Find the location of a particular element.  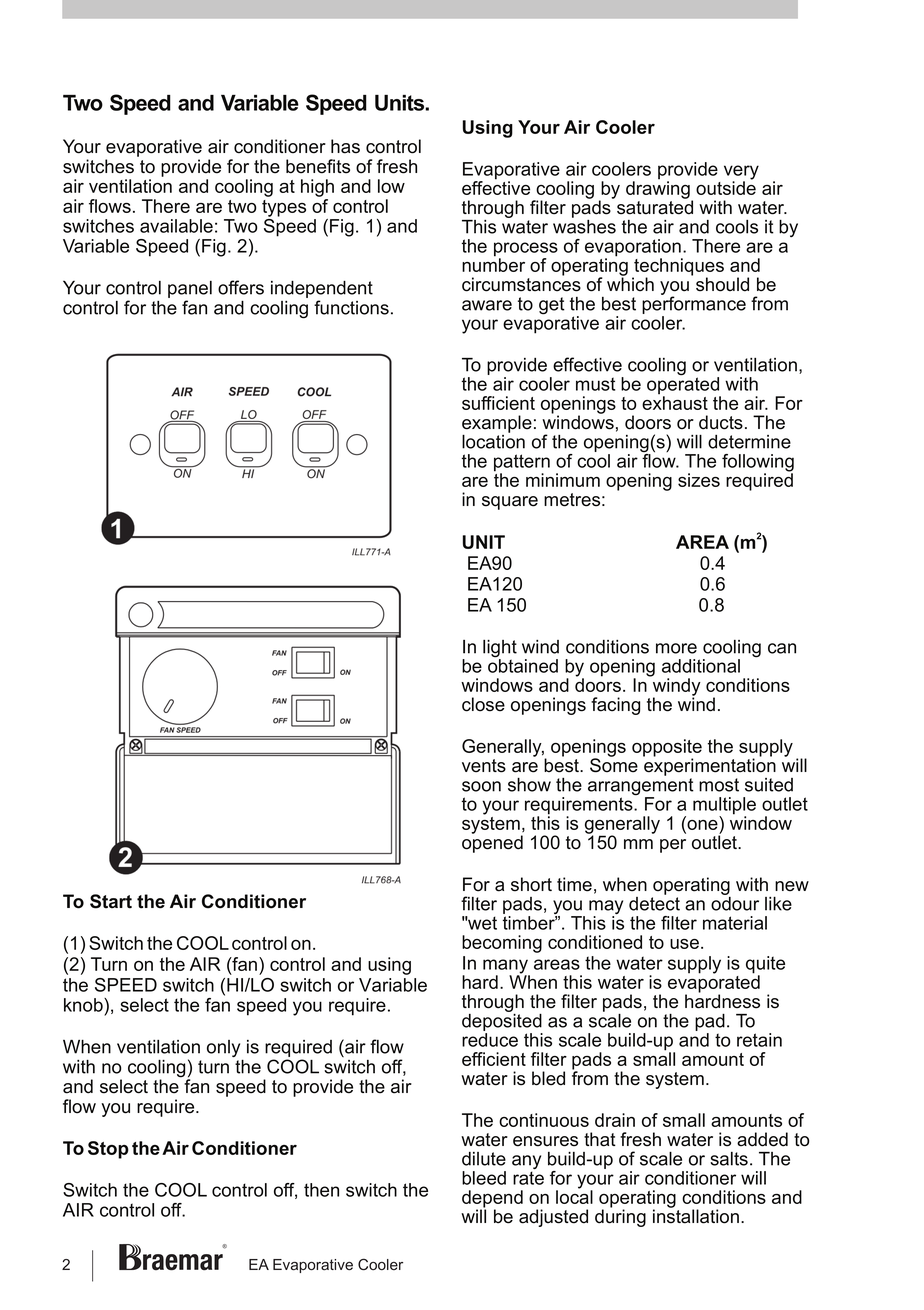

available is located at coordinates (176, 226).
